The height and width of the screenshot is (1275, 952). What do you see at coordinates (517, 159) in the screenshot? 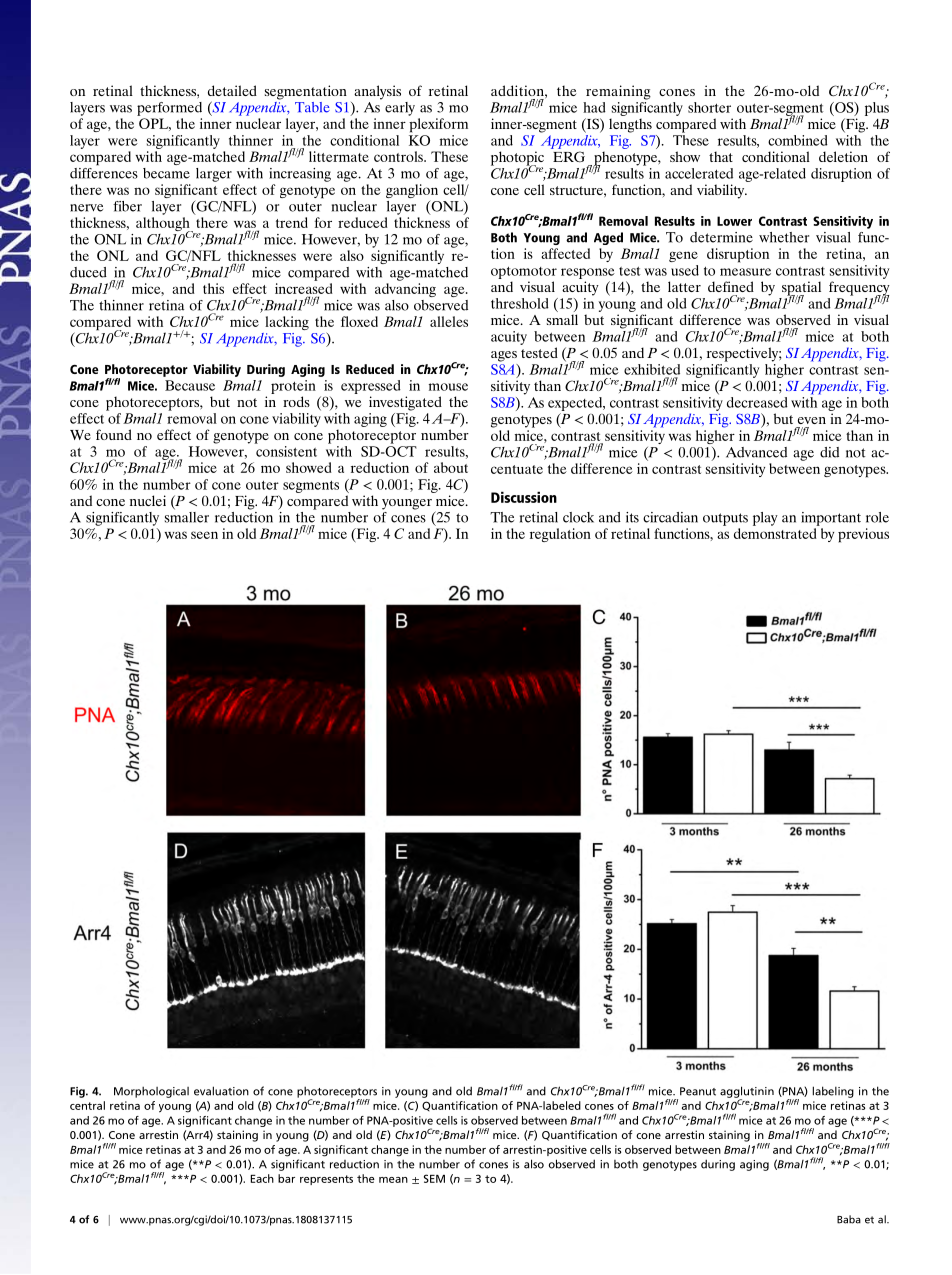
I see `photopic` at bounding box center [517, 159].
